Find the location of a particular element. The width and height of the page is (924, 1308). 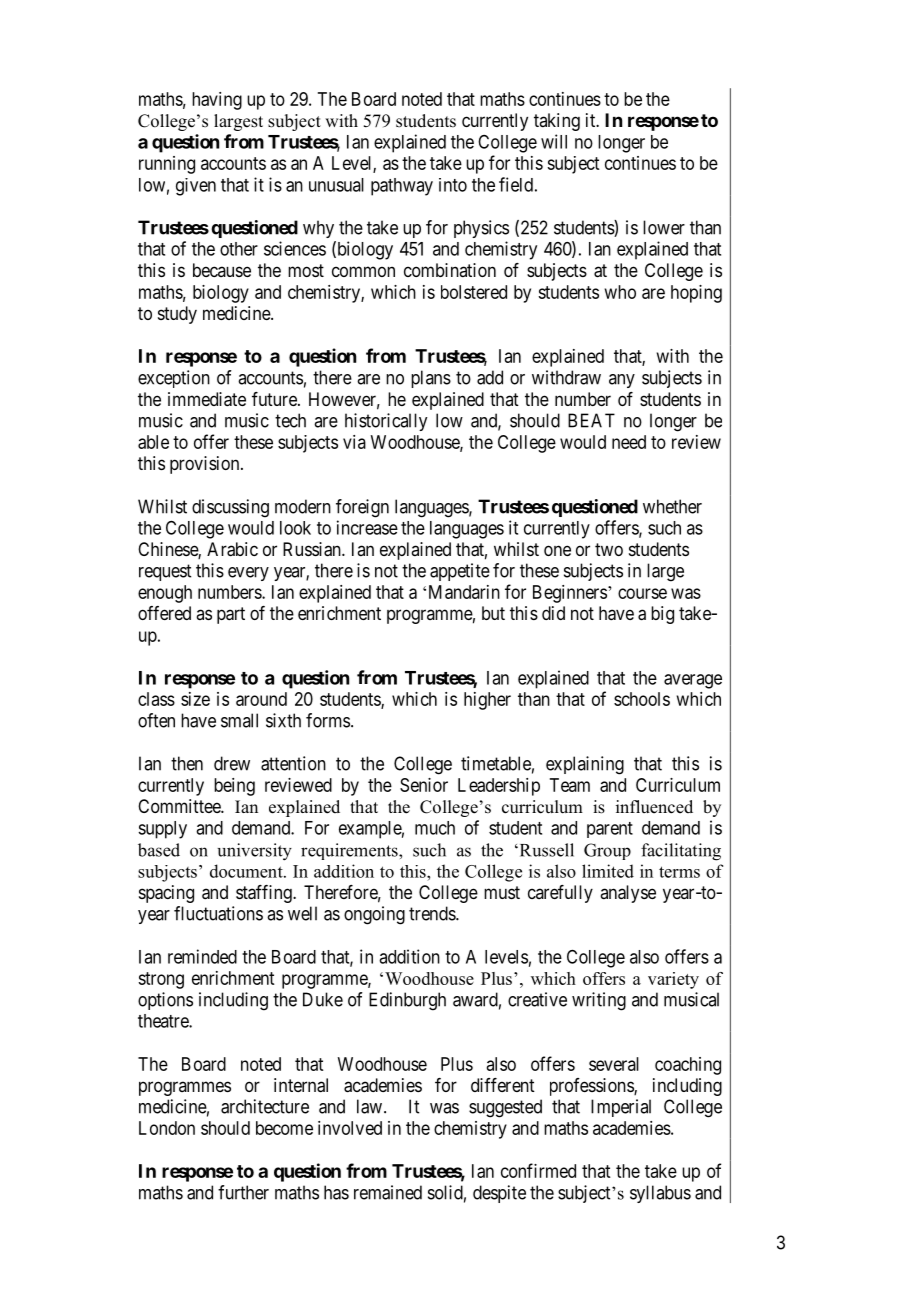

into is located at coordinates (453, 185).
